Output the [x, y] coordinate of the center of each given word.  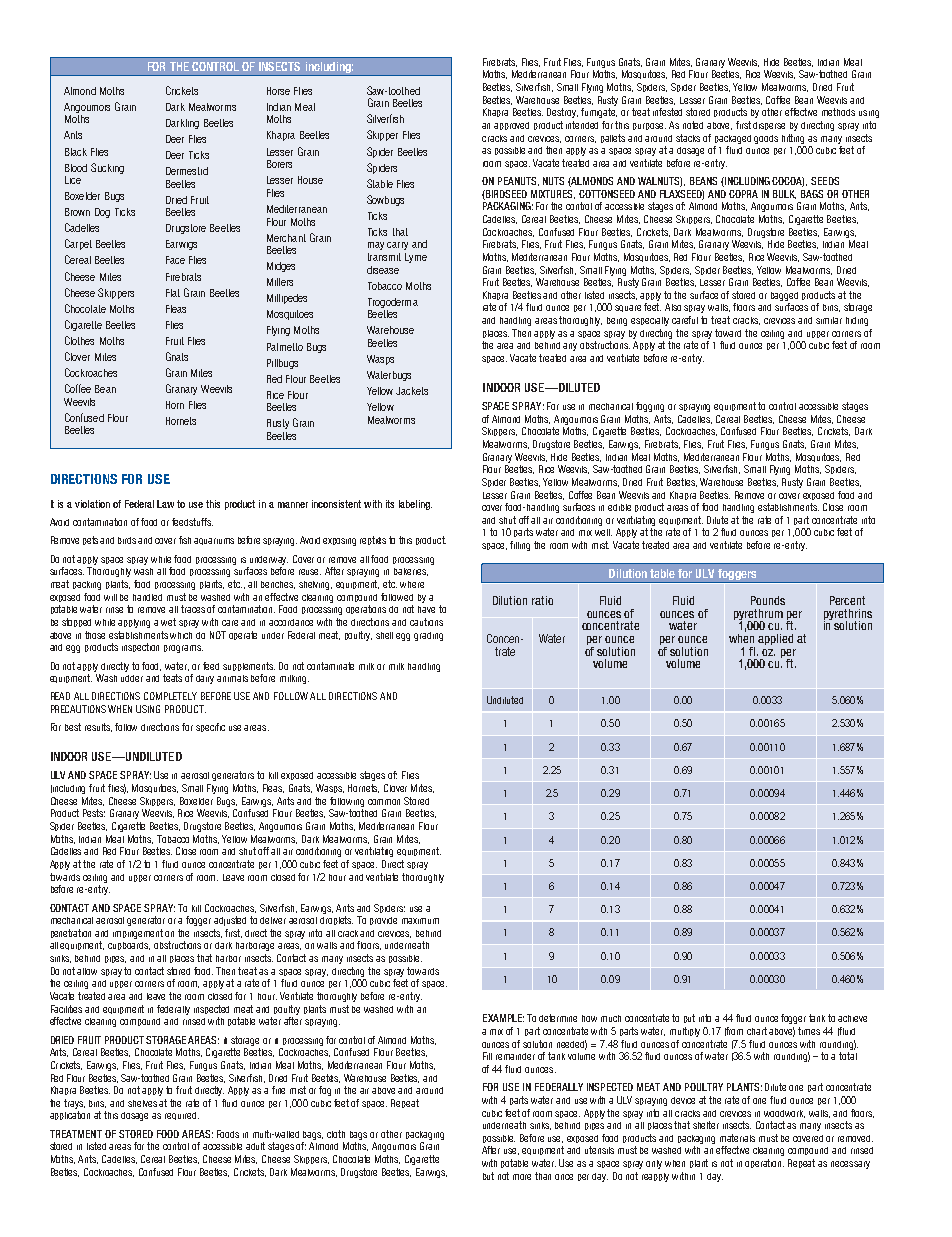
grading [428, 636]
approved [511, 126]
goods [766, 139]
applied [775, 639]
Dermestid [187, 171]
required [182, 1116]
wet [168, 622]
